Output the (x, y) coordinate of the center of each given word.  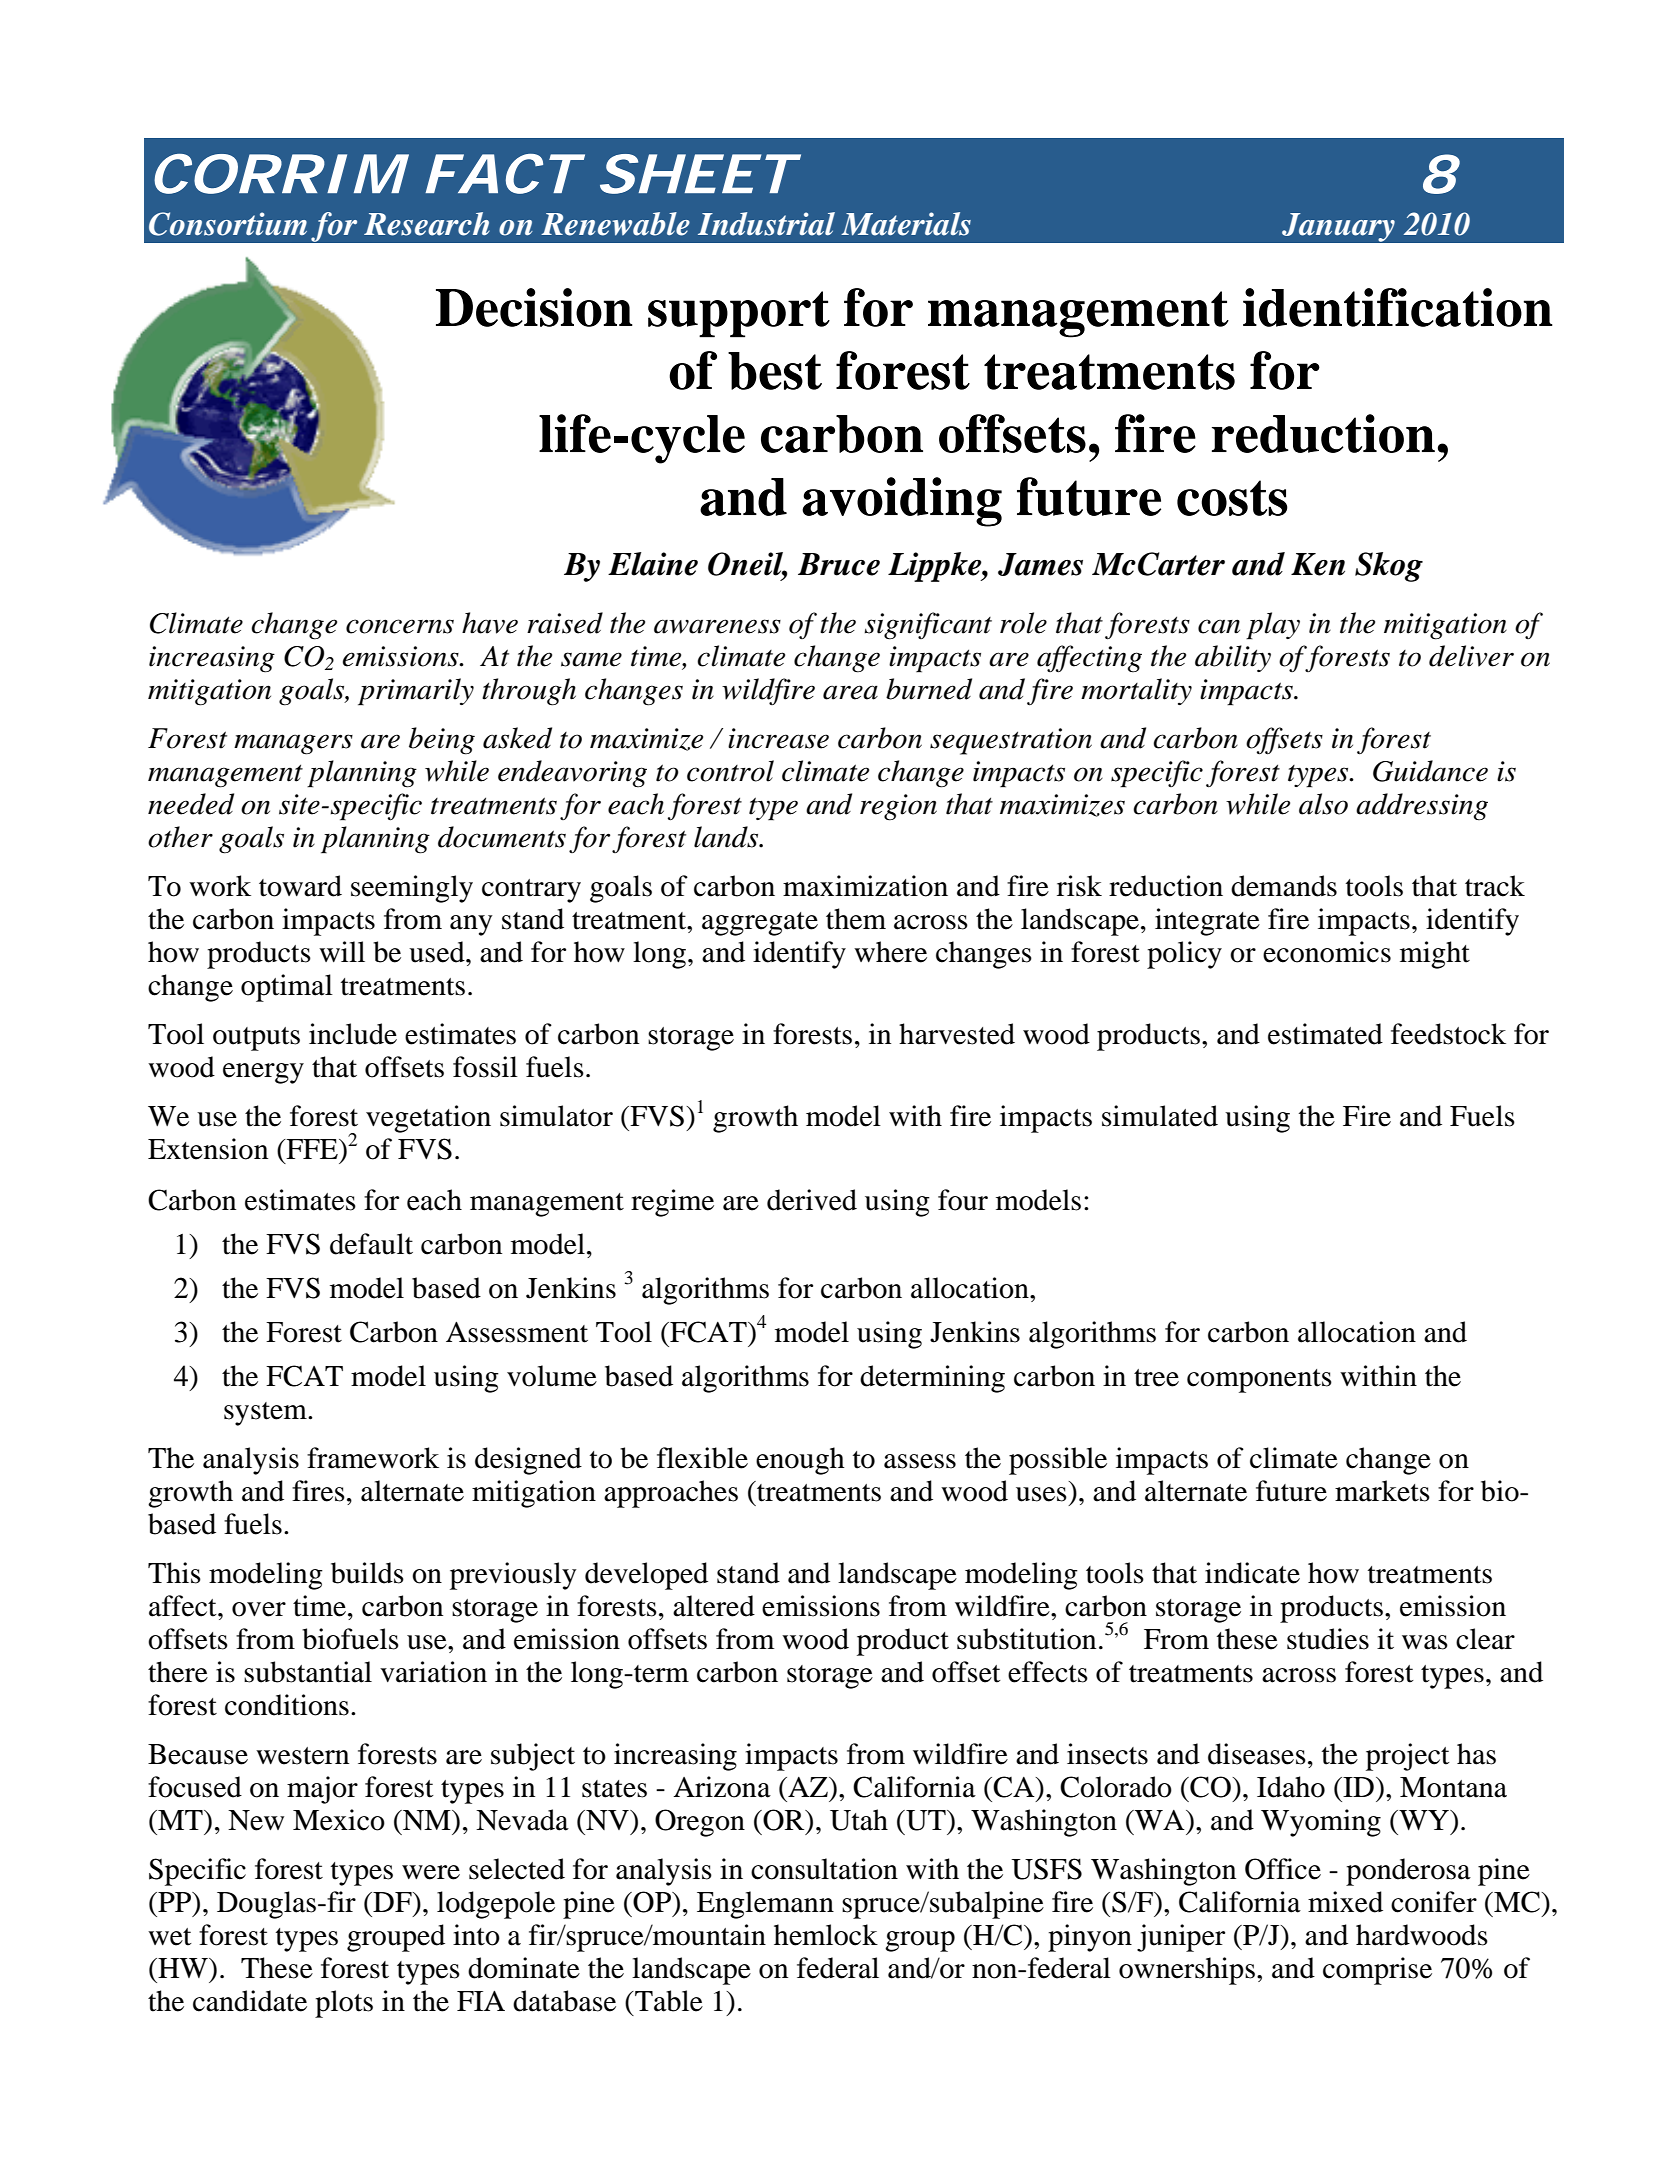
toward (300, 886)
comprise (1377, 1971)
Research (427, 224)
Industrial (766, 224)
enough (800, 1461)
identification (1398, 307)
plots (344, 2004)
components (1259, 1381)
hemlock (826, 1935)
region (898, 807)
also (1323, 804)
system (266, 1414)
